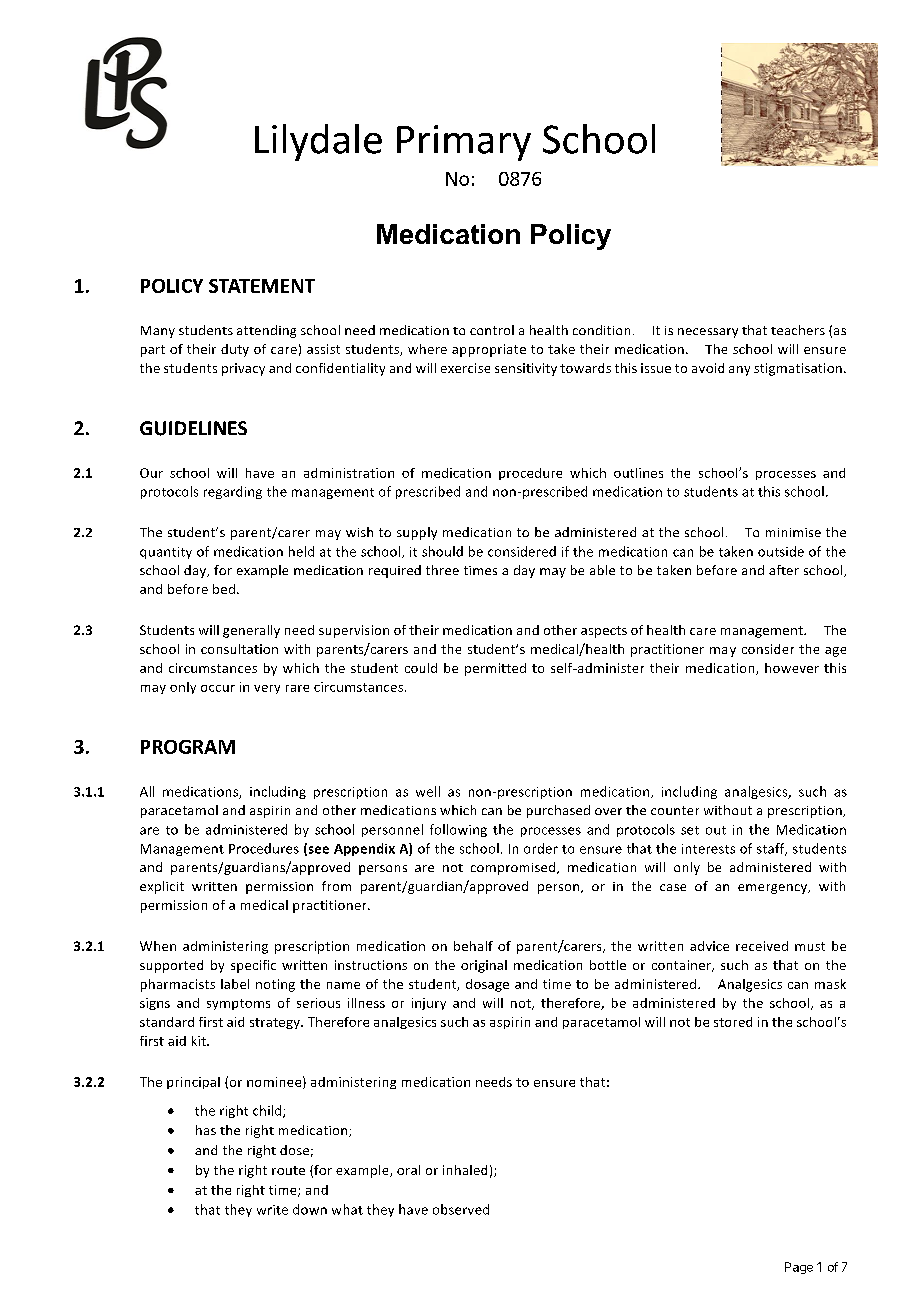 The image size is (924, 1308). What do you see at coordinates (464, 143) in the screenshot?
I see `Primary` at bounding box center [464, 143].
